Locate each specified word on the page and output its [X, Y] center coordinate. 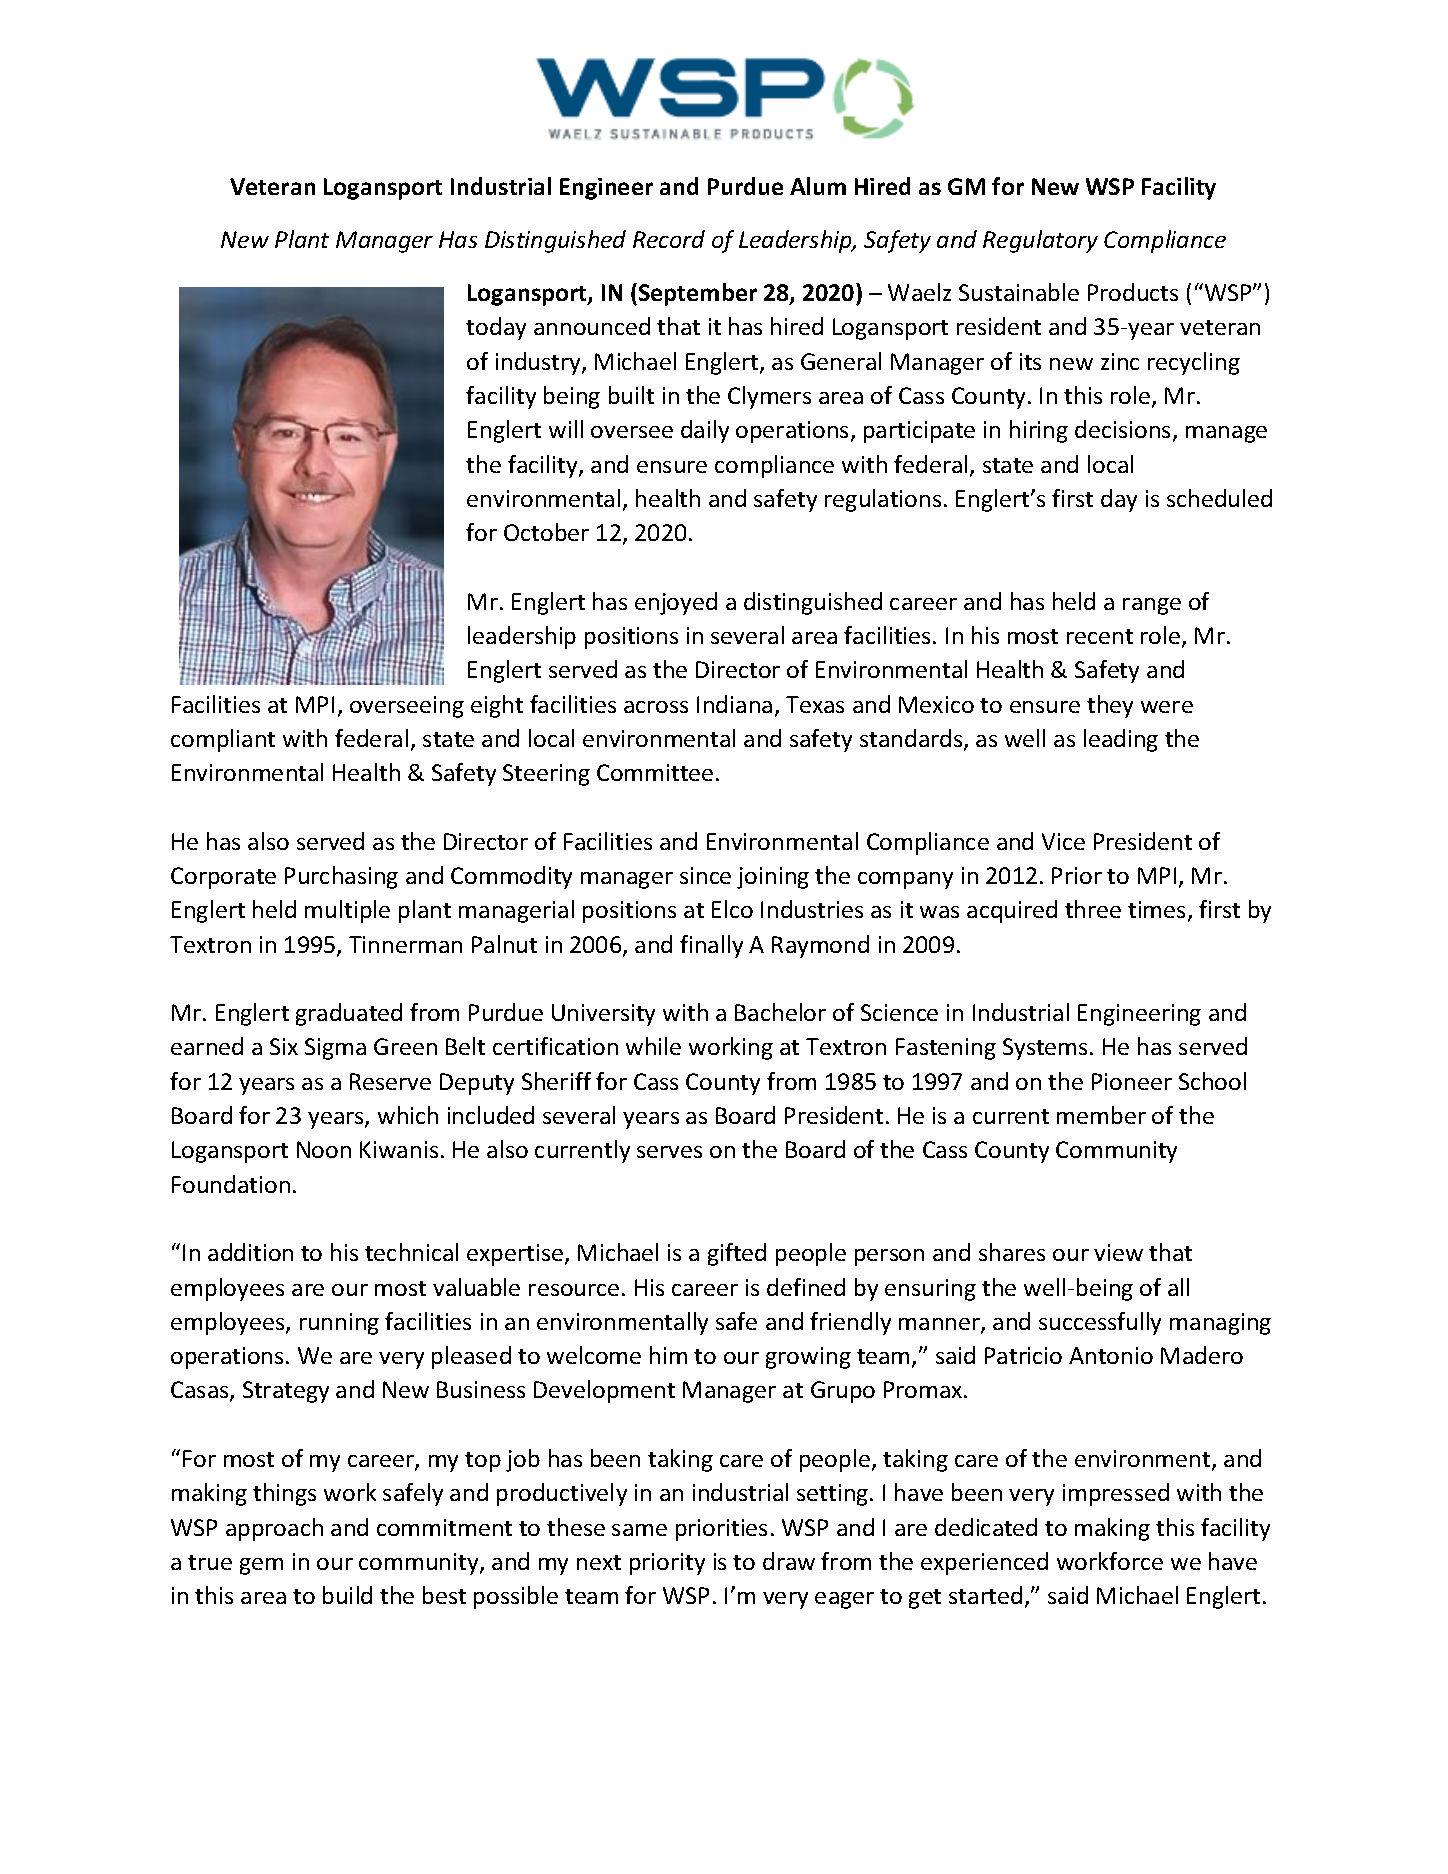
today [496, 328]
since [705, 875]
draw [789, 1561]
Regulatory [1040, 241]
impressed [1116, 1494]
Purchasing [341, 877]
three [1093, 909]
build [347, 1595]
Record [669, 239]
